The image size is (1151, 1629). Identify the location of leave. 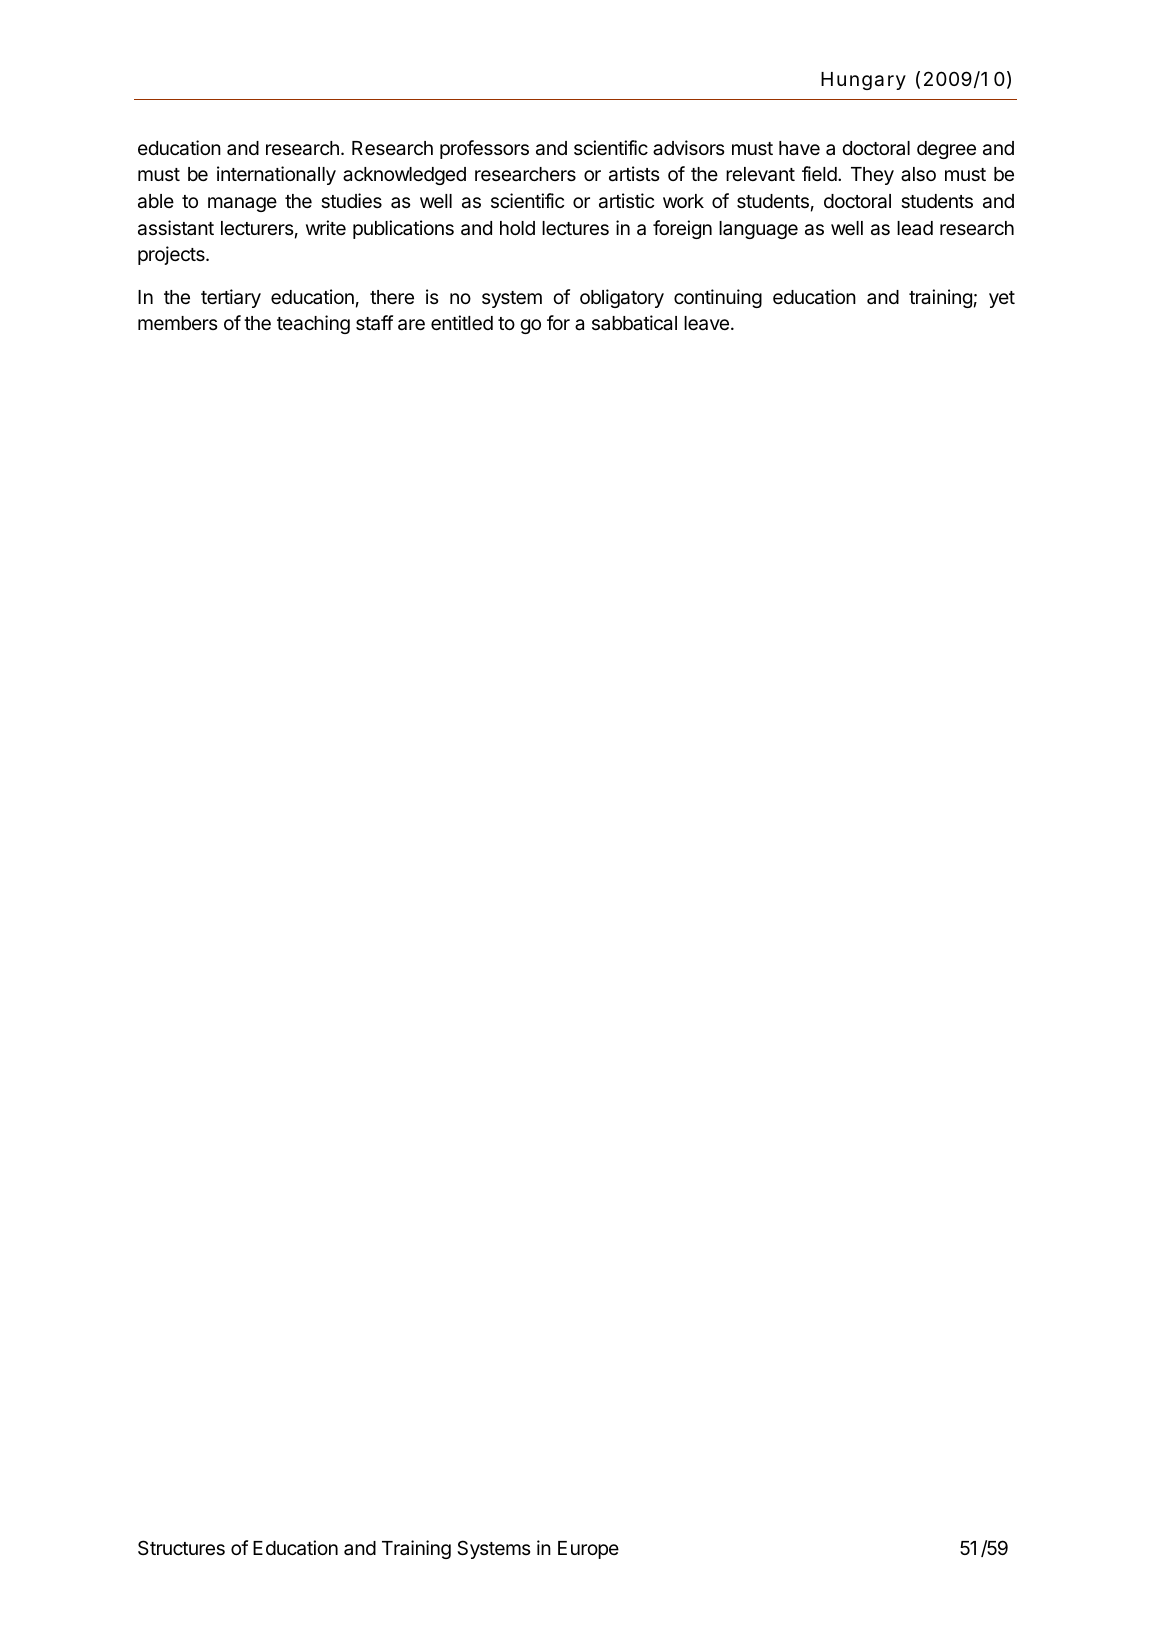
(706, 323).
